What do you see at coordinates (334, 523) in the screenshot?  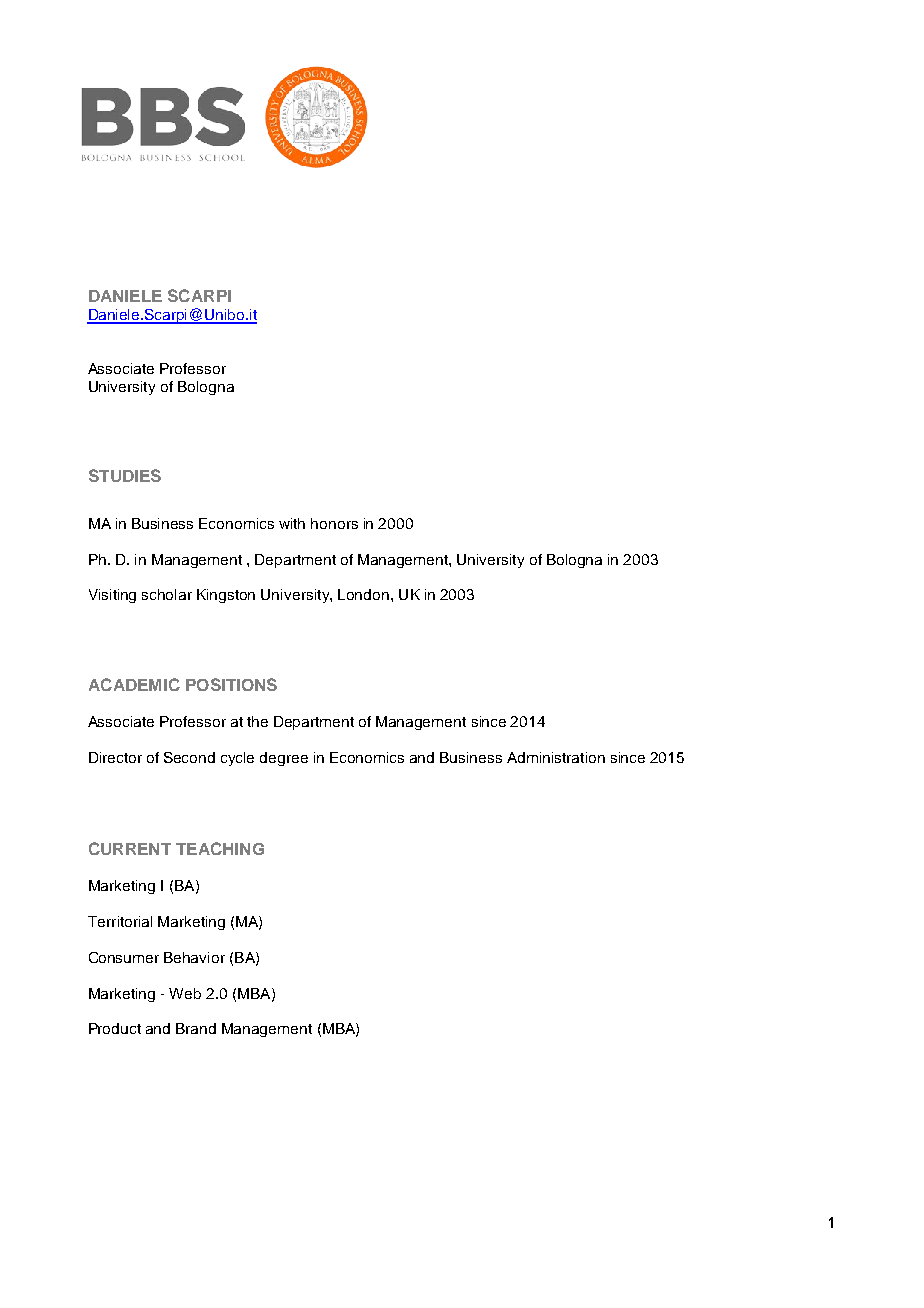 I see `honors` at bounding box center [334, 523].
